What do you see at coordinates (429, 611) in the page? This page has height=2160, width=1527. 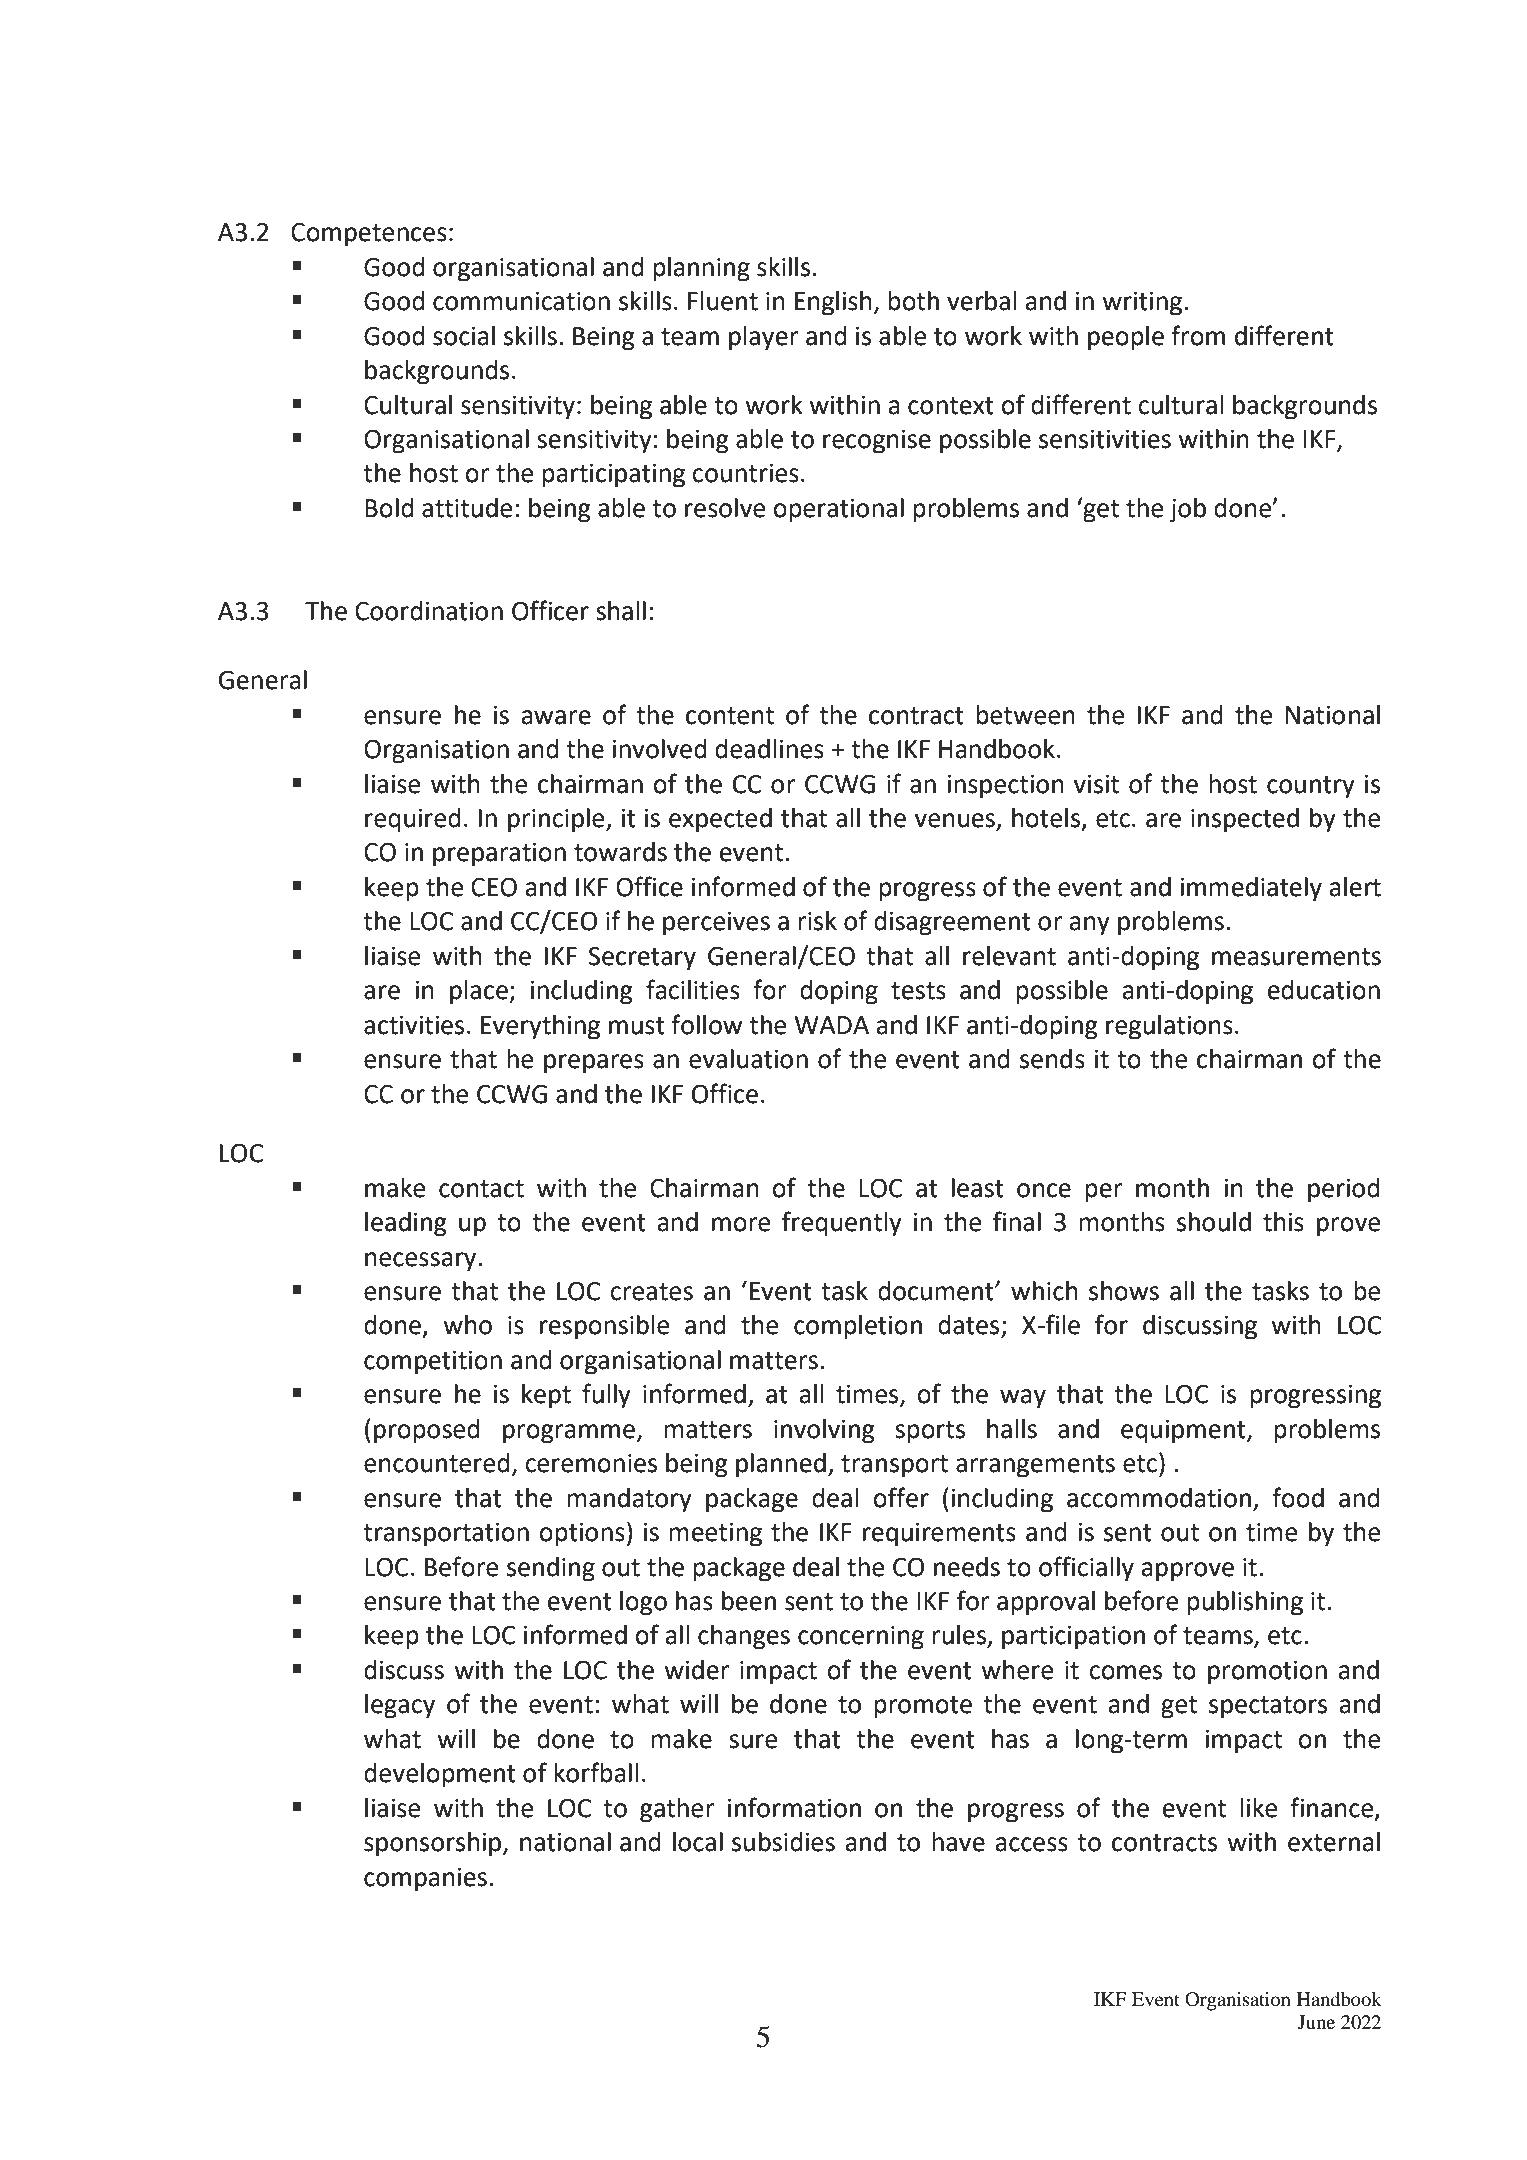 I see `Coordination` at bounding box center [429, 611].
